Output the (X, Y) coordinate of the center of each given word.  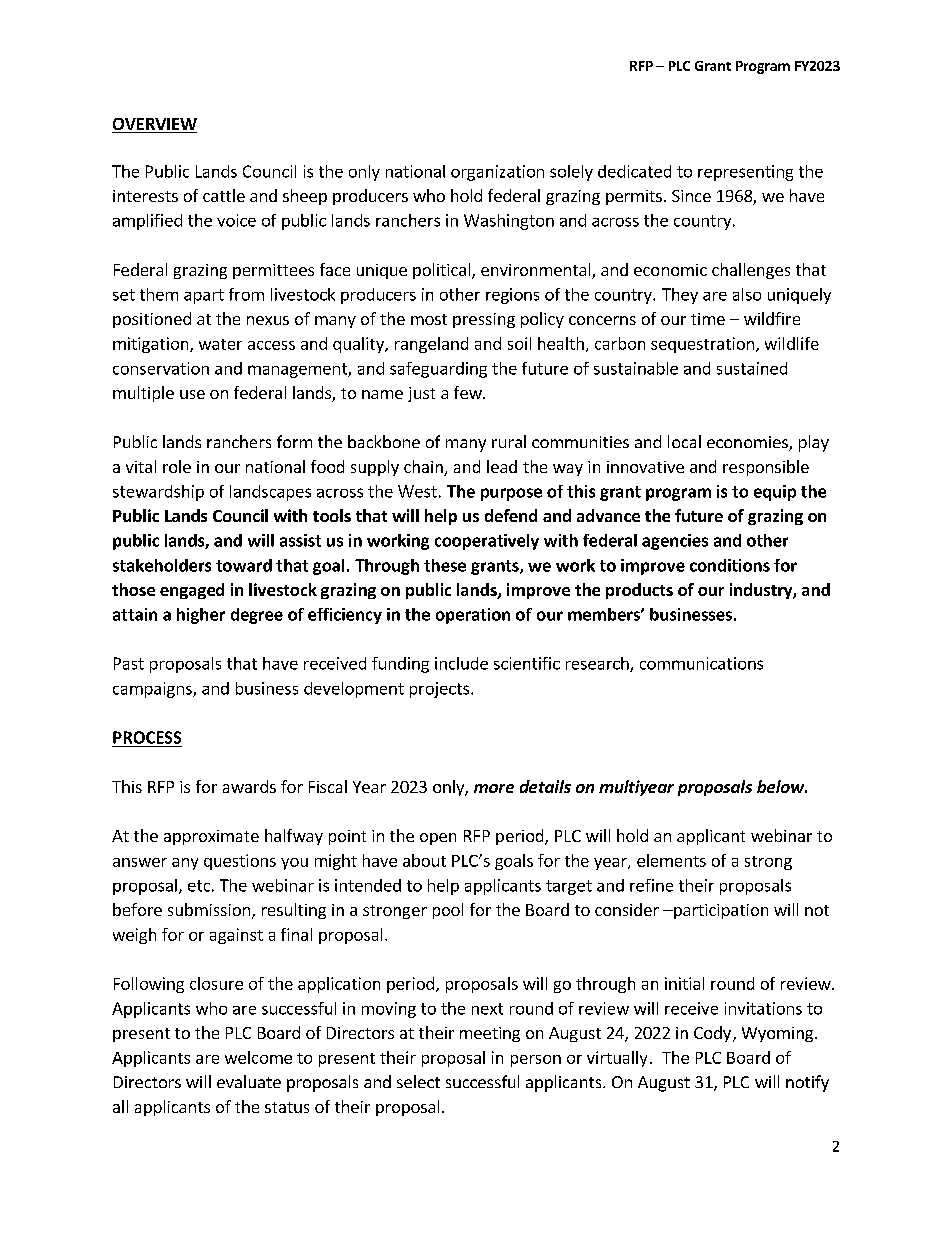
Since (691, 196)
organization (497, 173)
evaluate (249, 1081)
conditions (730, 565)
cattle (224, 195)
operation (473, 616)
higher (201, 616)
